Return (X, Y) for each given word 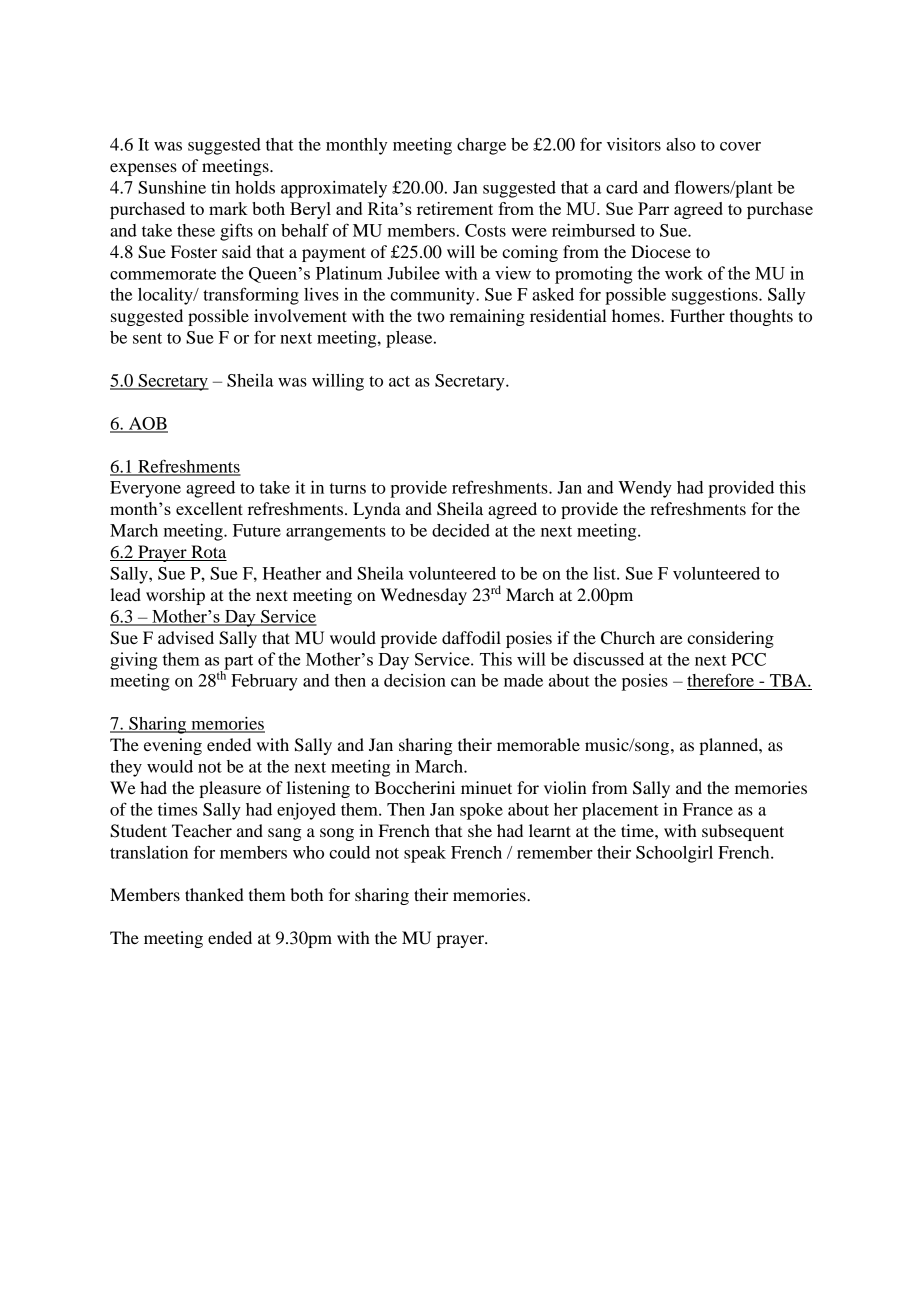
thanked (214, 894)
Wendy (645, 489)
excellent (209, 508)
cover (740, 146)
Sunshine (172, 187)
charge (481, 146)
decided (461, 530)
